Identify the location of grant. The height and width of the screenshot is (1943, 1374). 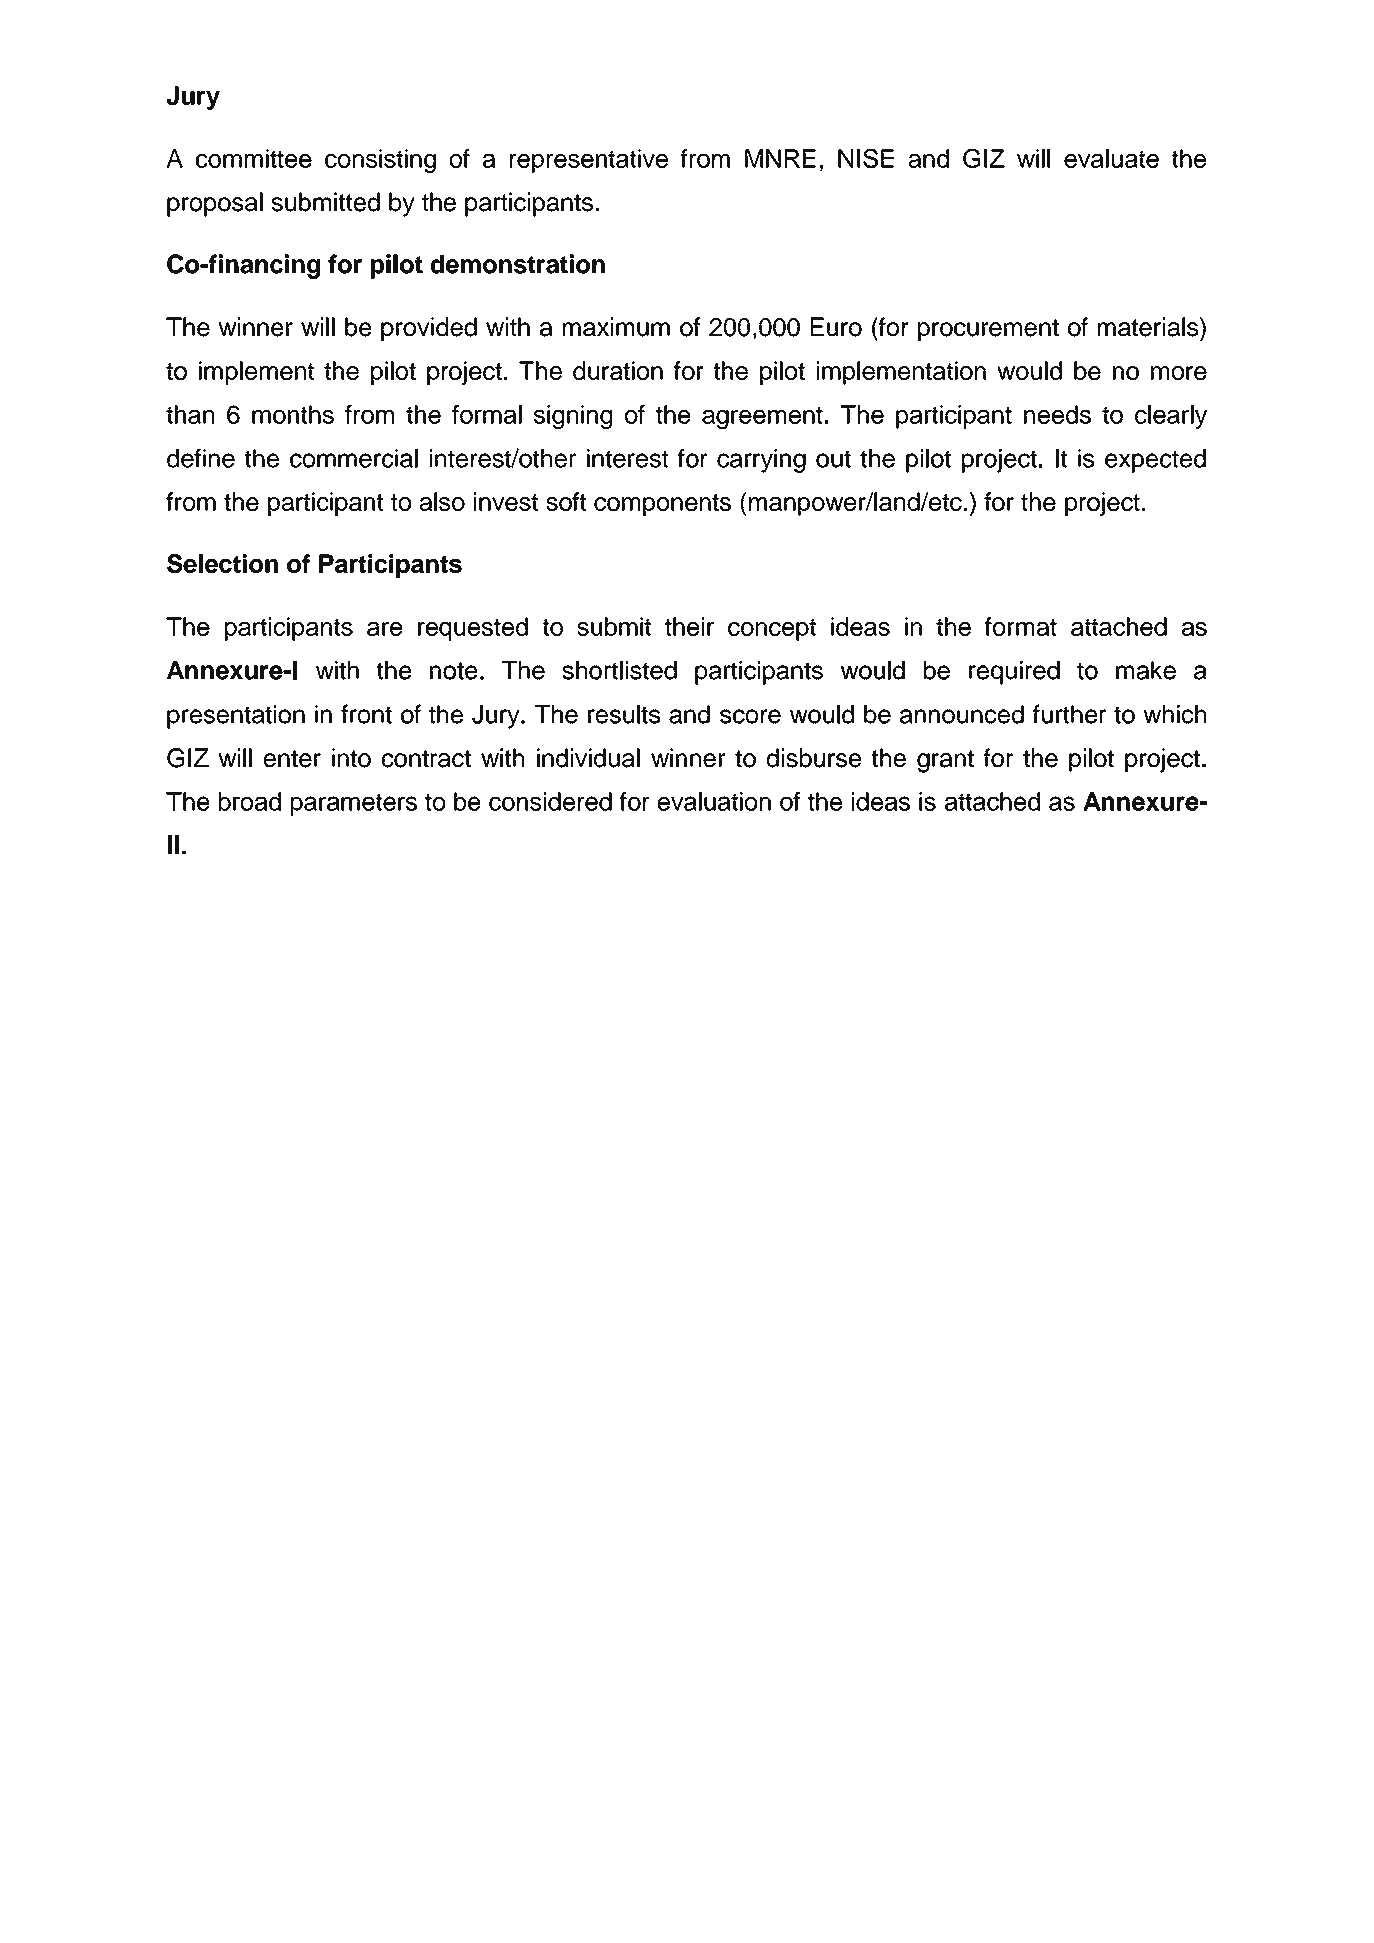
(945, 761).
